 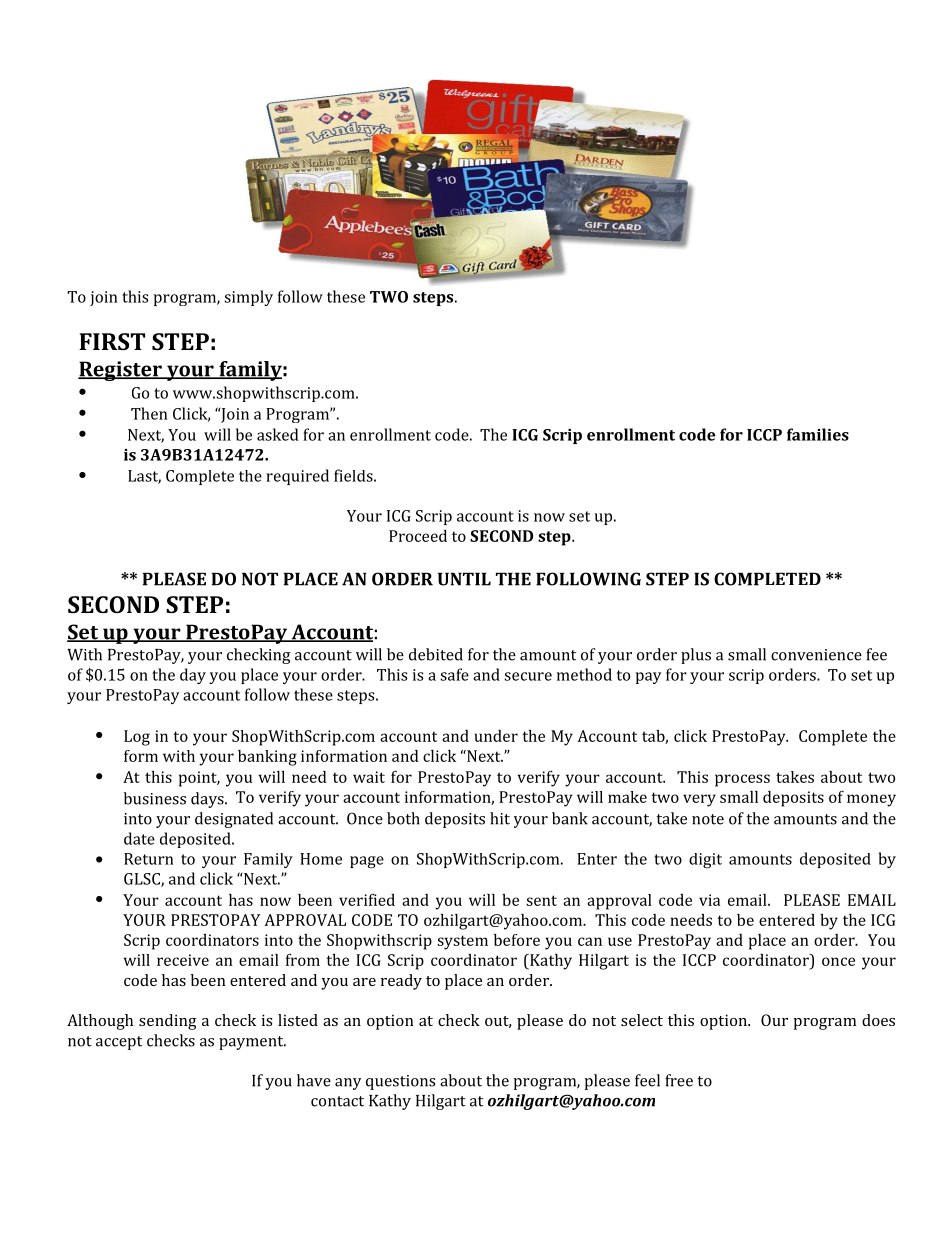 What do you see at coordinates (252, 1043) in the screenshot?
I see `payment` at bounding box center [252, 1043].
